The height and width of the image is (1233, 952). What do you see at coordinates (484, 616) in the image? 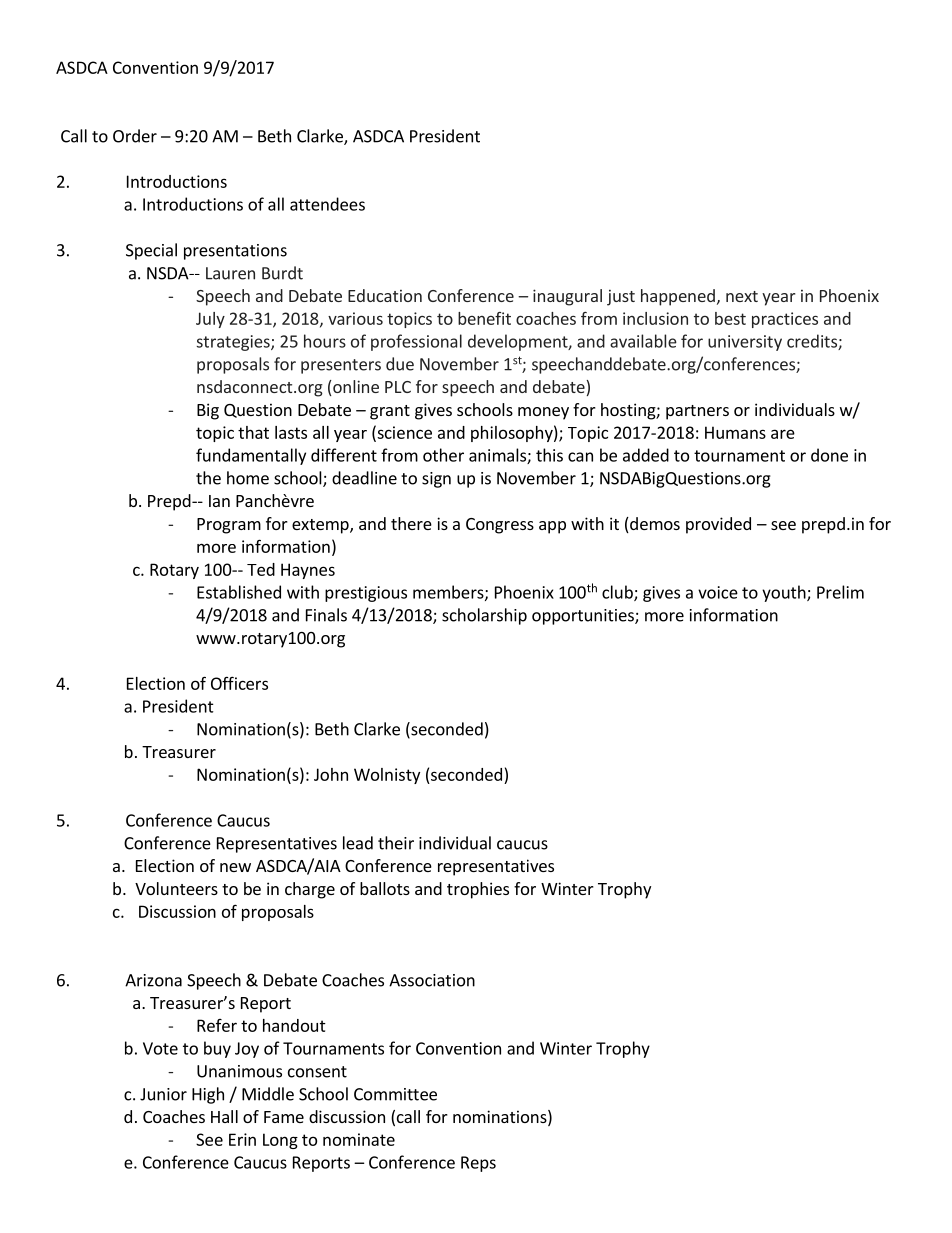
I see `scholarship` at bounding box center [484, 616].
